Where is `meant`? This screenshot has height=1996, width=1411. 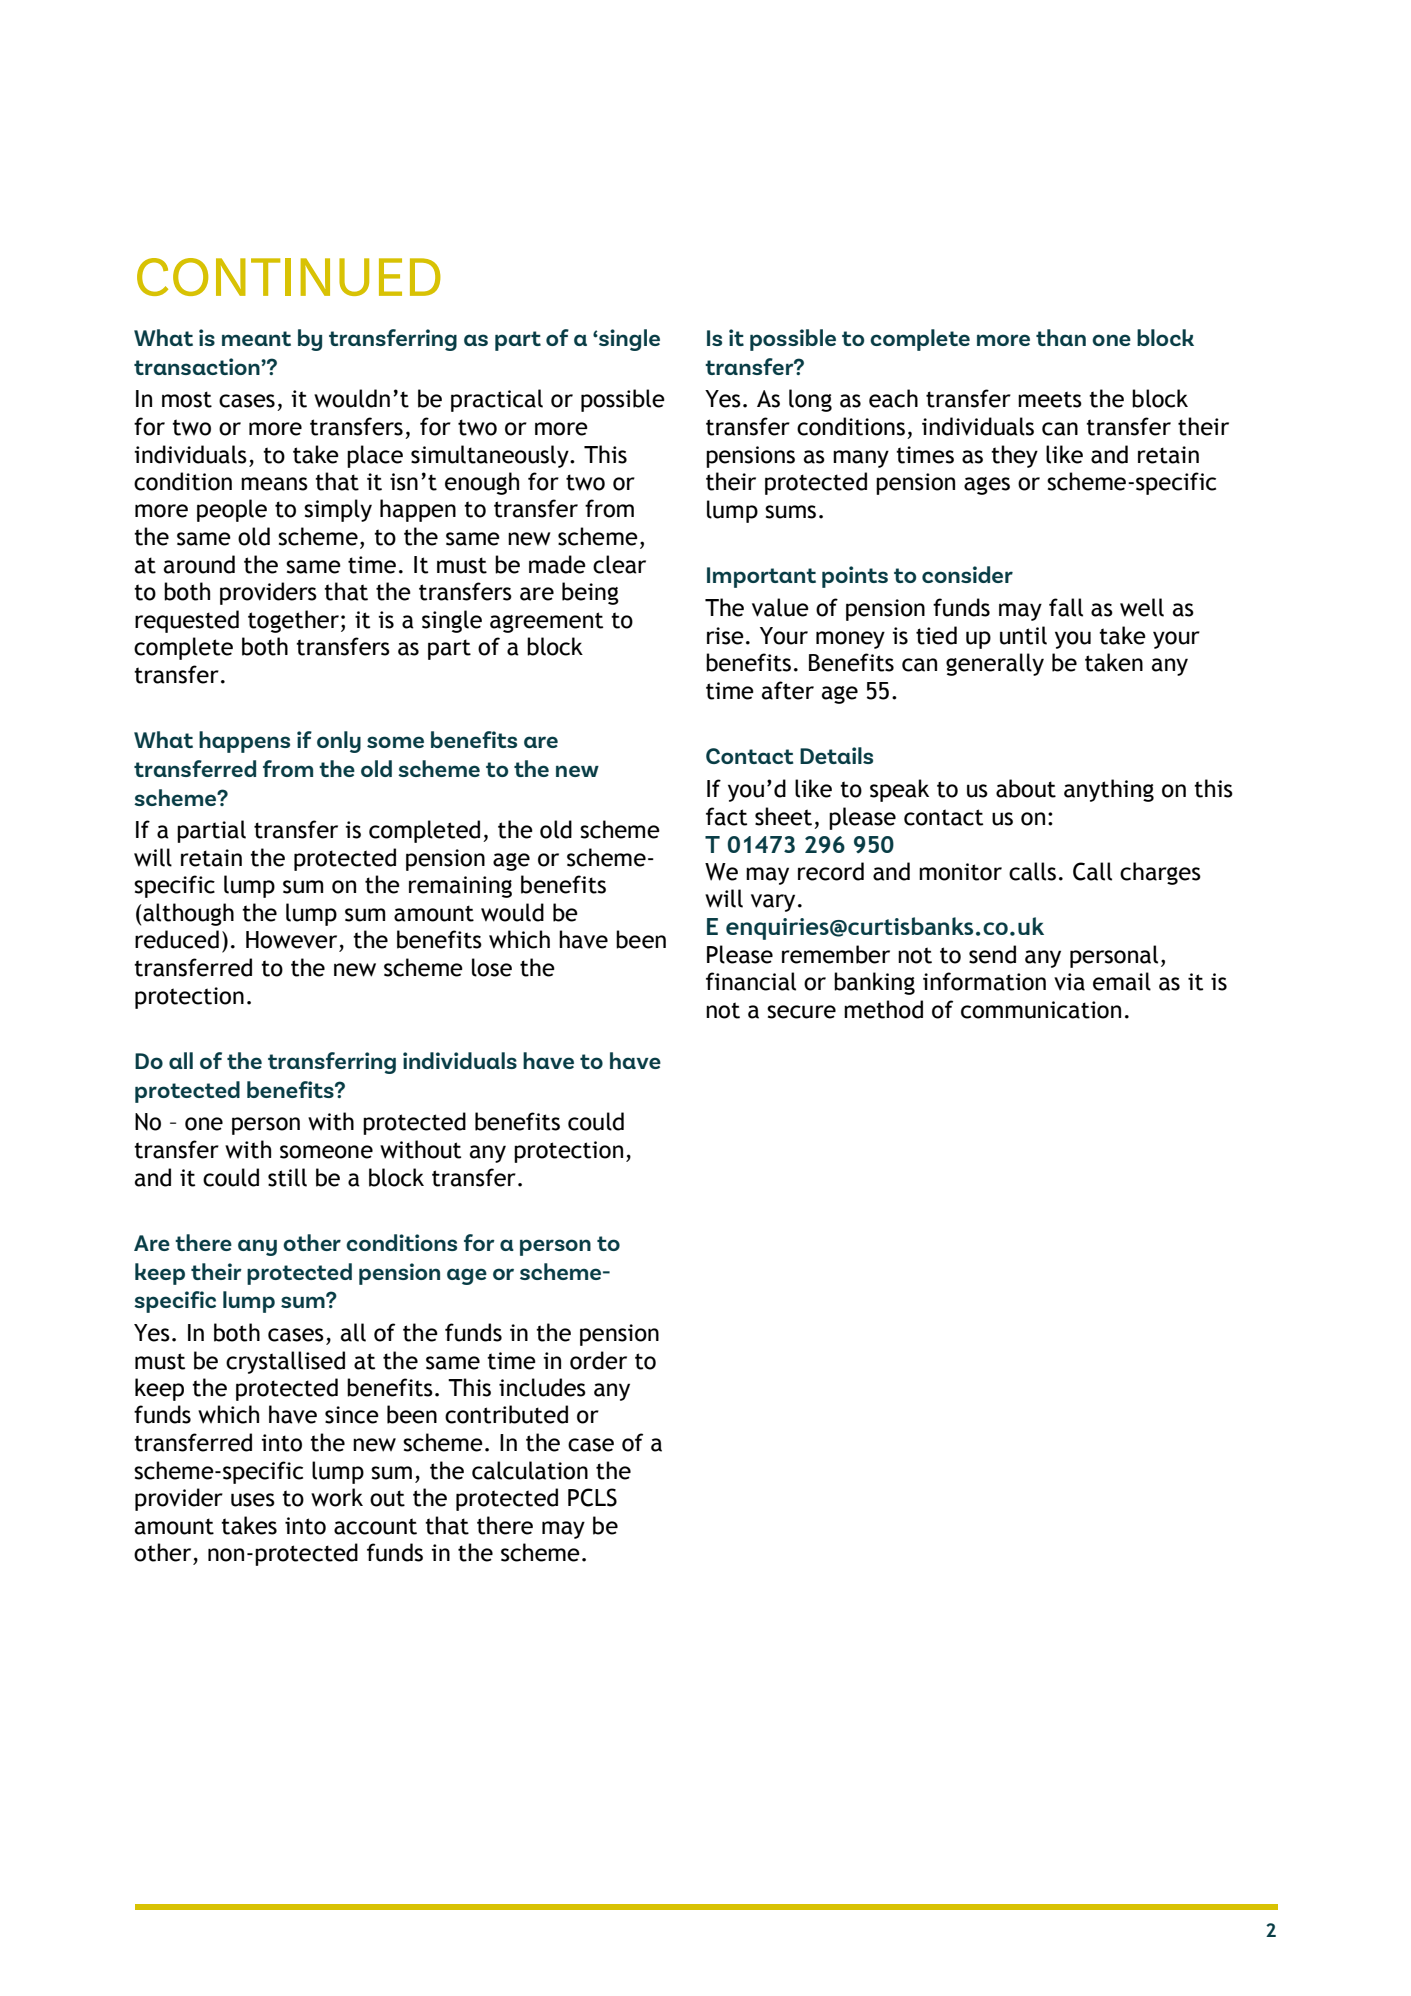
meant is located at coordinates (256, 338).
